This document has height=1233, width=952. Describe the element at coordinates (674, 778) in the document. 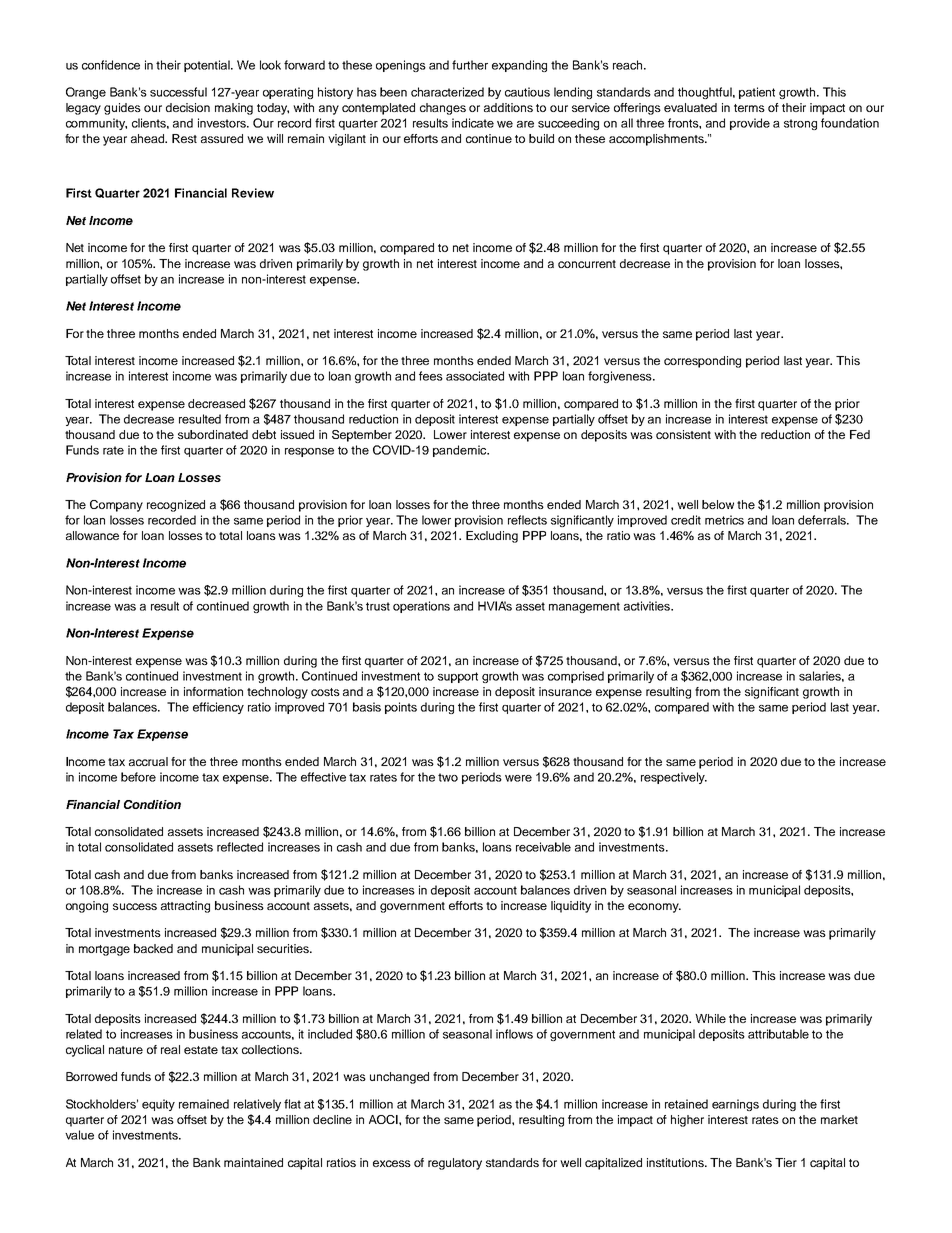

I see `respectively` at that location.
